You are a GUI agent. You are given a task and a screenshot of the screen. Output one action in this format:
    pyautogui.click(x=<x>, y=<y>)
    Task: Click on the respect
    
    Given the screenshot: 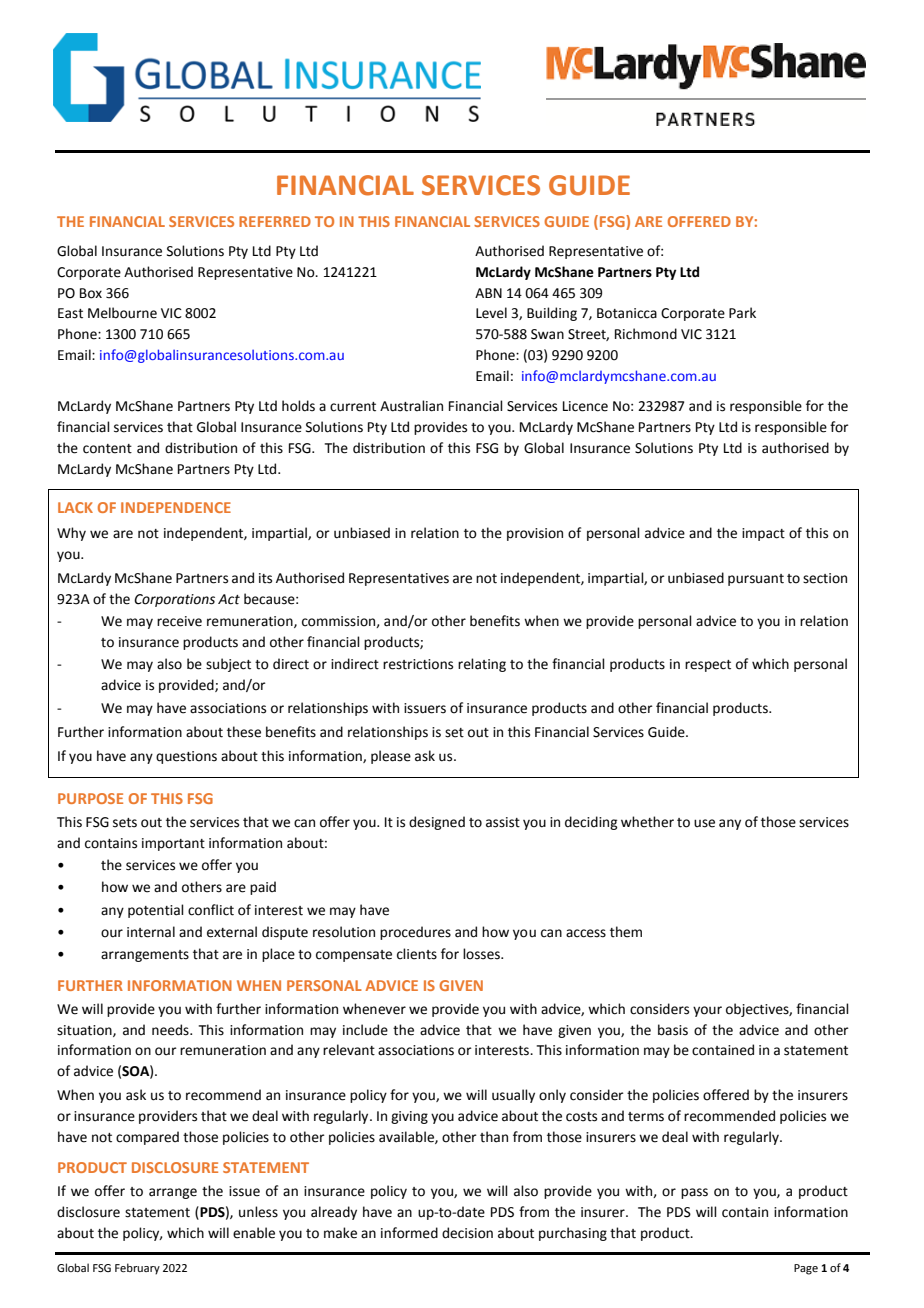 What is the action you would take?
    pyautogui.click(x=708, y=666)
